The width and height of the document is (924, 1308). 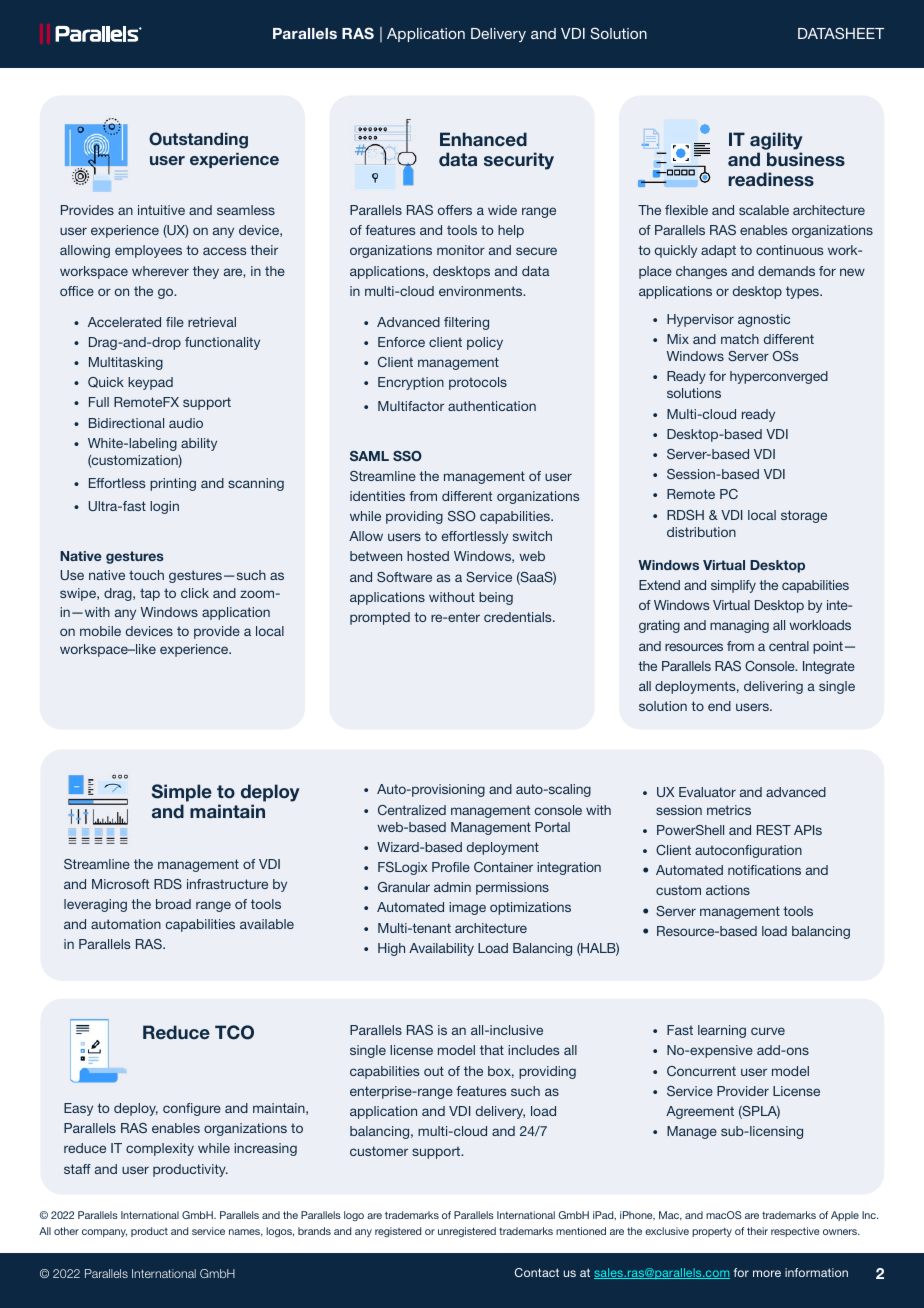 I want to click on offers, so click(x=455, y=210).
